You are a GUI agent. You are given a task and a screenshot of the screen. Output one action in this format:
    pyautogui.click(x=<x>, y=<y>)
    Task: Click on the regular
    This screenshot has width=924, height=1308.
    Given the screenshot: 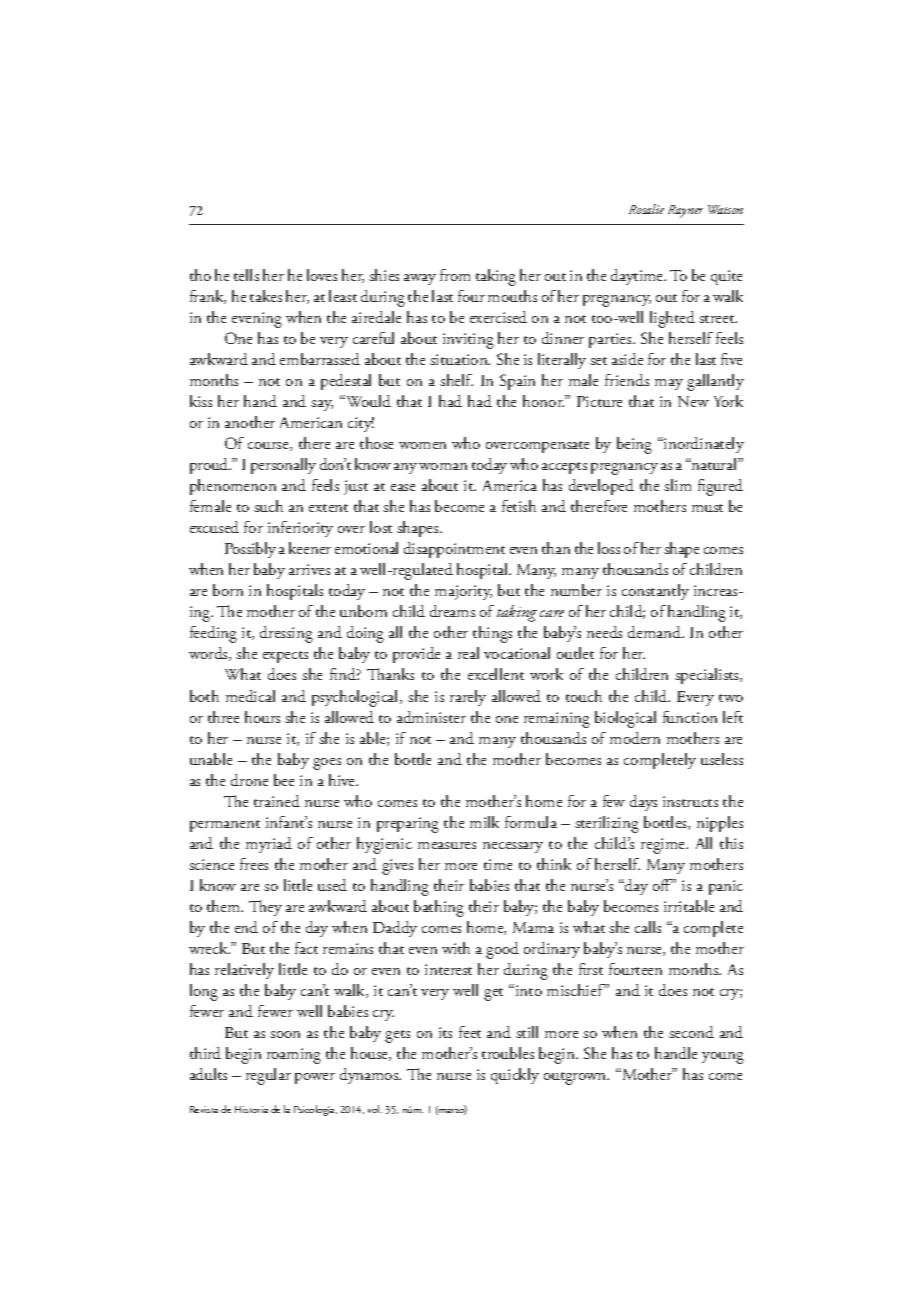 What is the action you would take?
    pyautogui.click(x=268, y=1076)
